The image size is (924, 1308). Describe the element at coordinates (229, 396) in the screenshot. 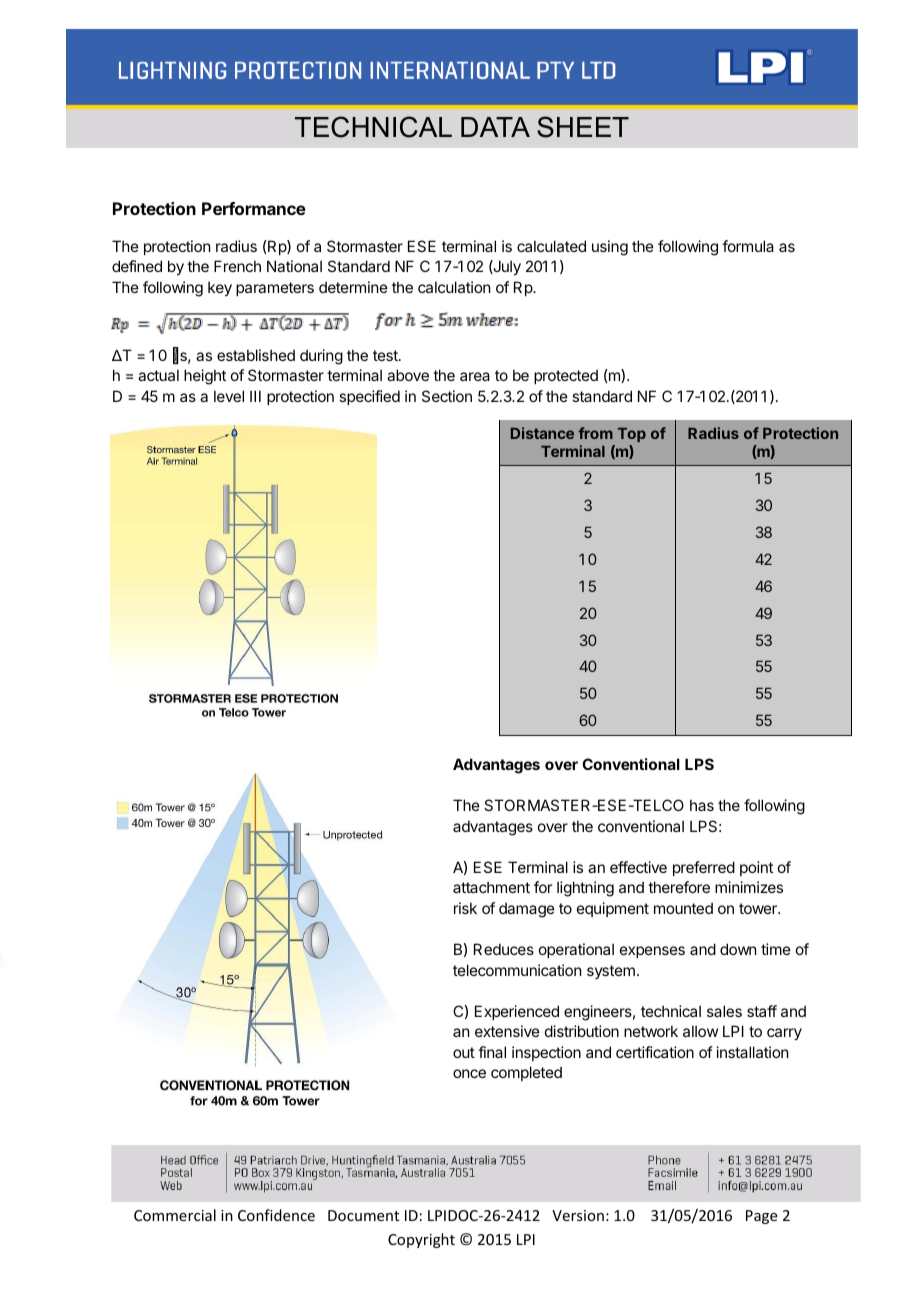

I see `level` at that location.
